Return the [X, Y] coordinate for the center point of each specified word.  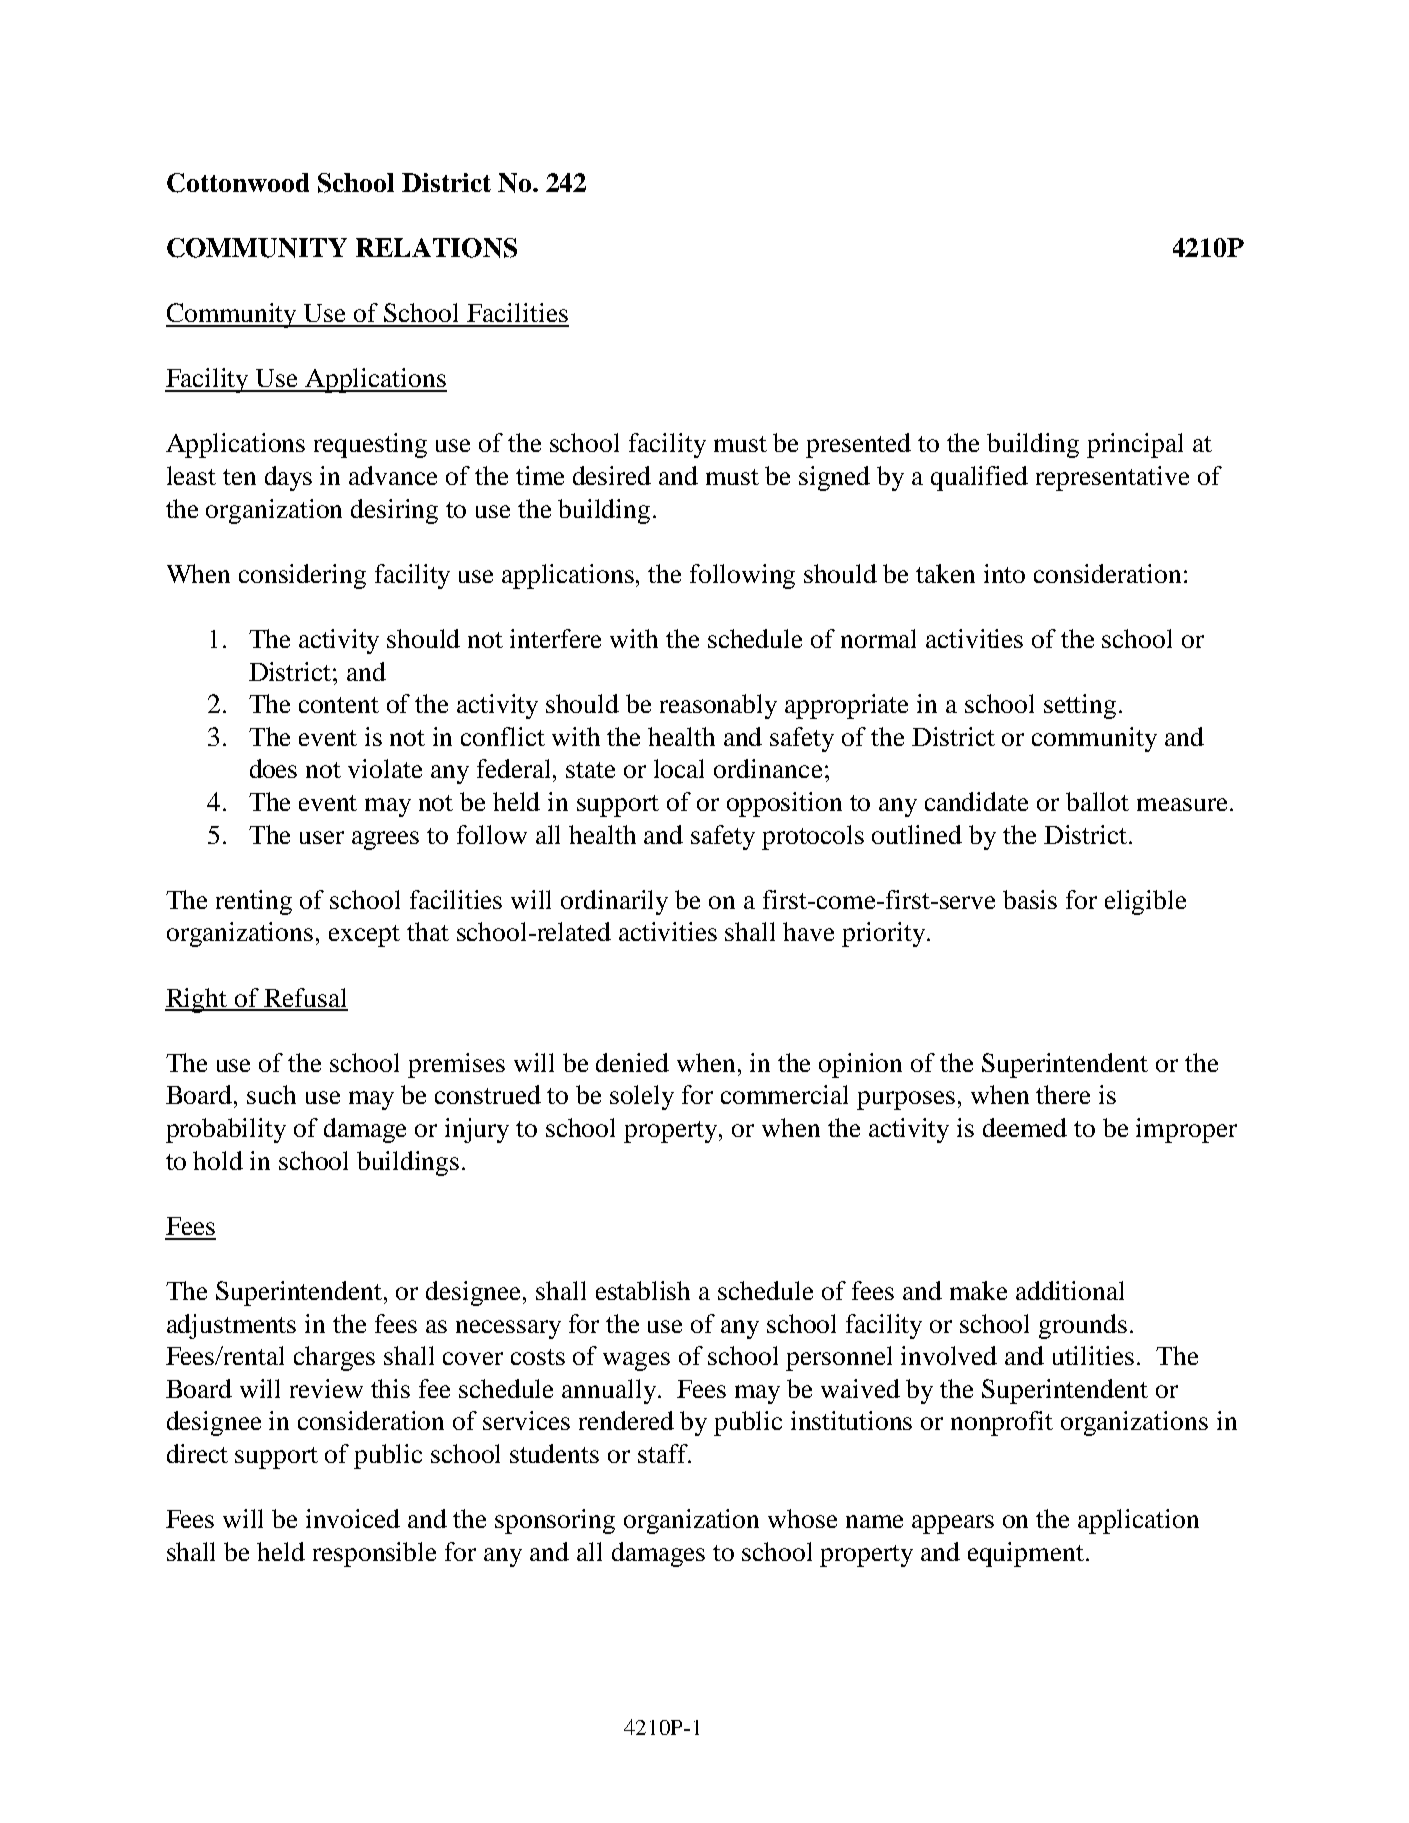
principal [1135, 445]
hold [218, 1160]
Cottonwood [238, 183]
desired [612, 475]
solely [642, 1097]
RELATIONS [436, 248]
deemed [1025, 1127]
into [1004, 573]
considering [302, 576]
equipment [1026, 1554]
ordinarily [614, 902]
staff [664, 1453]
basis [1030, 899]
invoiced [353, 1518]
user [322, 837]
